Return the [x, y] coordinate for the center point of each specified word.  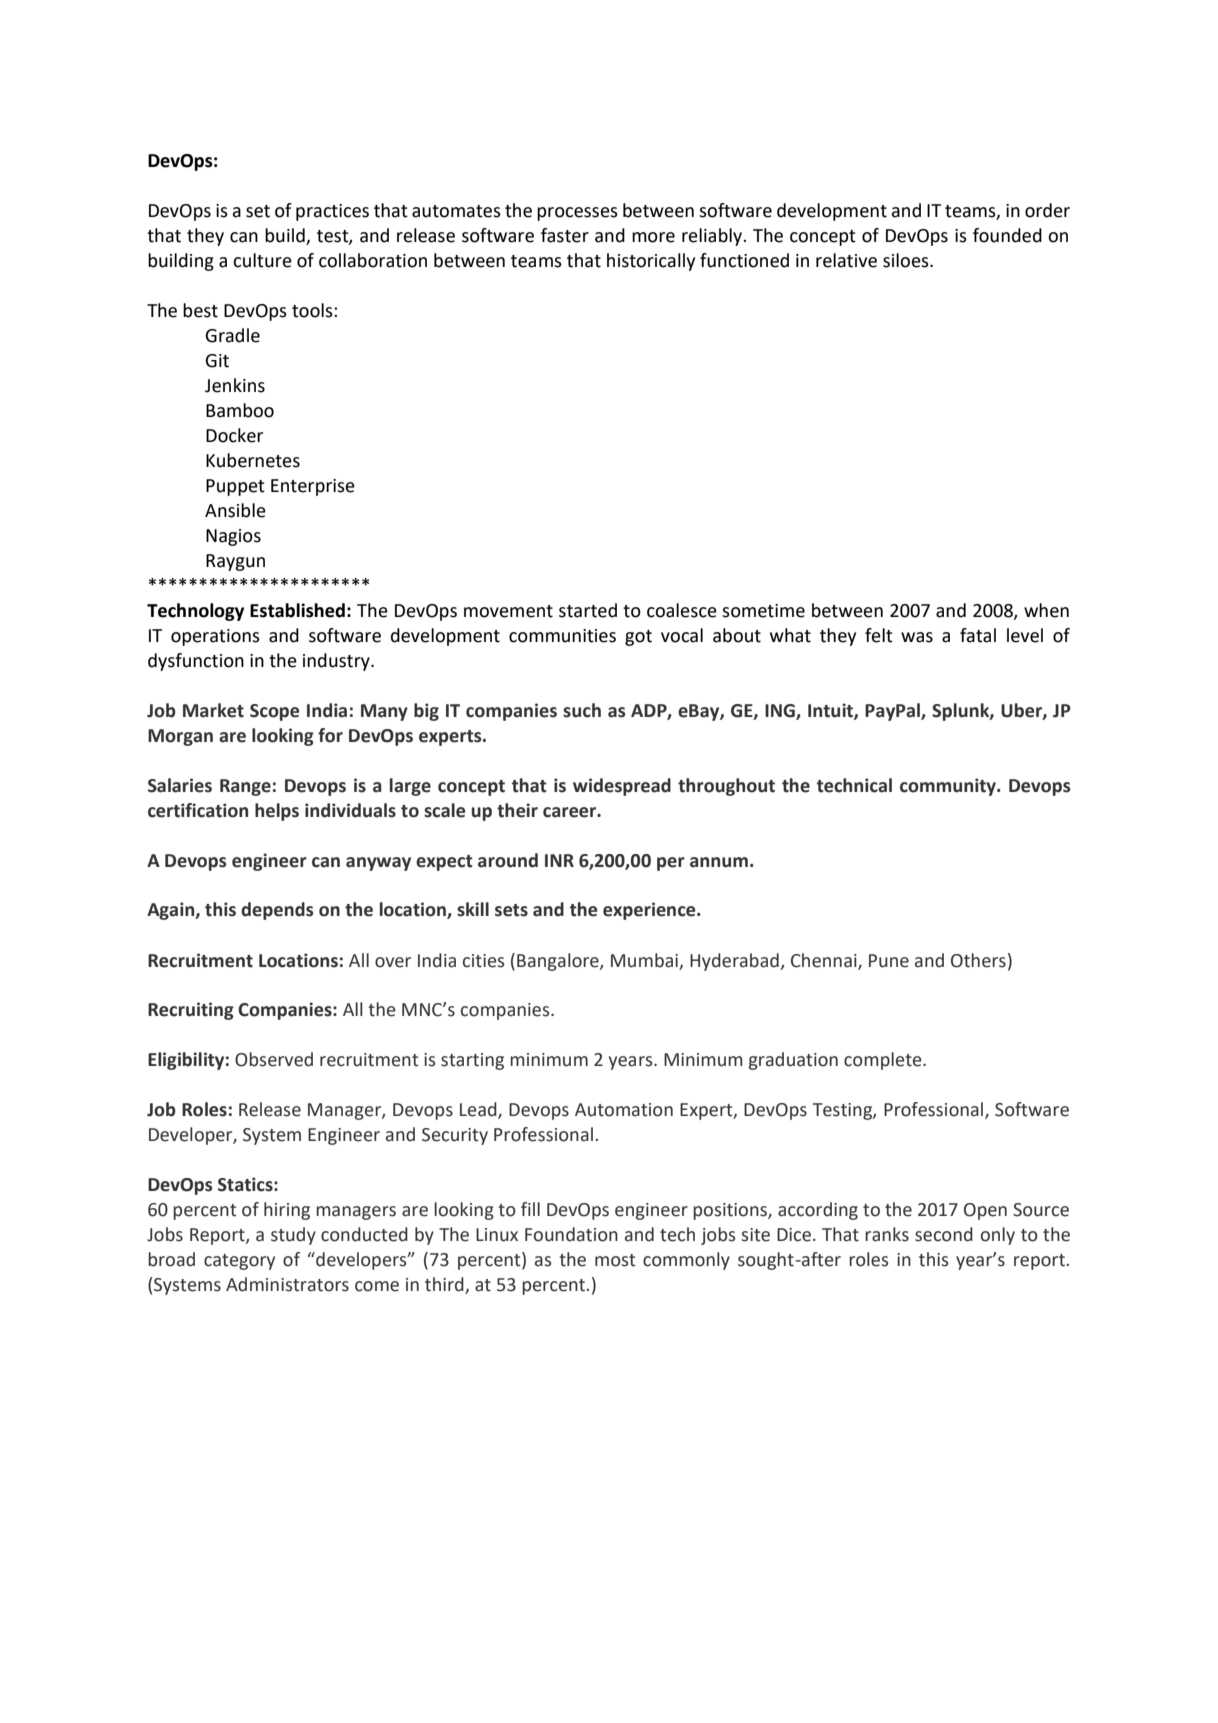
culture [262, 260]
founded [1007, 235]
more [653, 237]
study [293, 1236]
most [615, 1260]
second [944, 1234]
